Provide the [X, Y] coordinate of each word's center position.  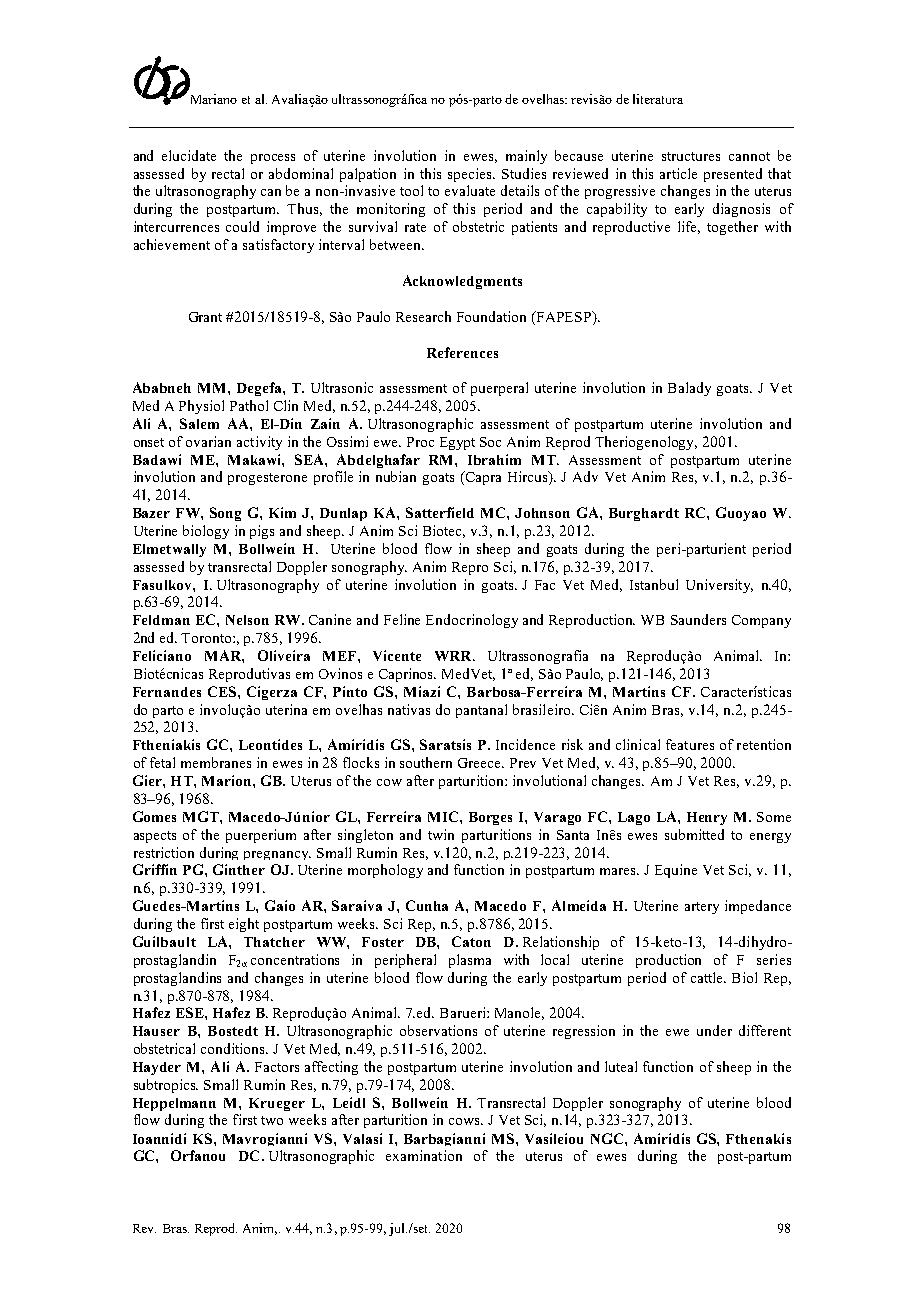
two [272, 1120]
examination [424, 1155]
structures [691, 156]
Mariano [214, 99]
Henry [707, 818]
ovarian [208, 441]
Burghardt [644, 514]
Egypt [457, 443]
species [471, 175]
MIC [444, 816]
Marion [228, 780]
